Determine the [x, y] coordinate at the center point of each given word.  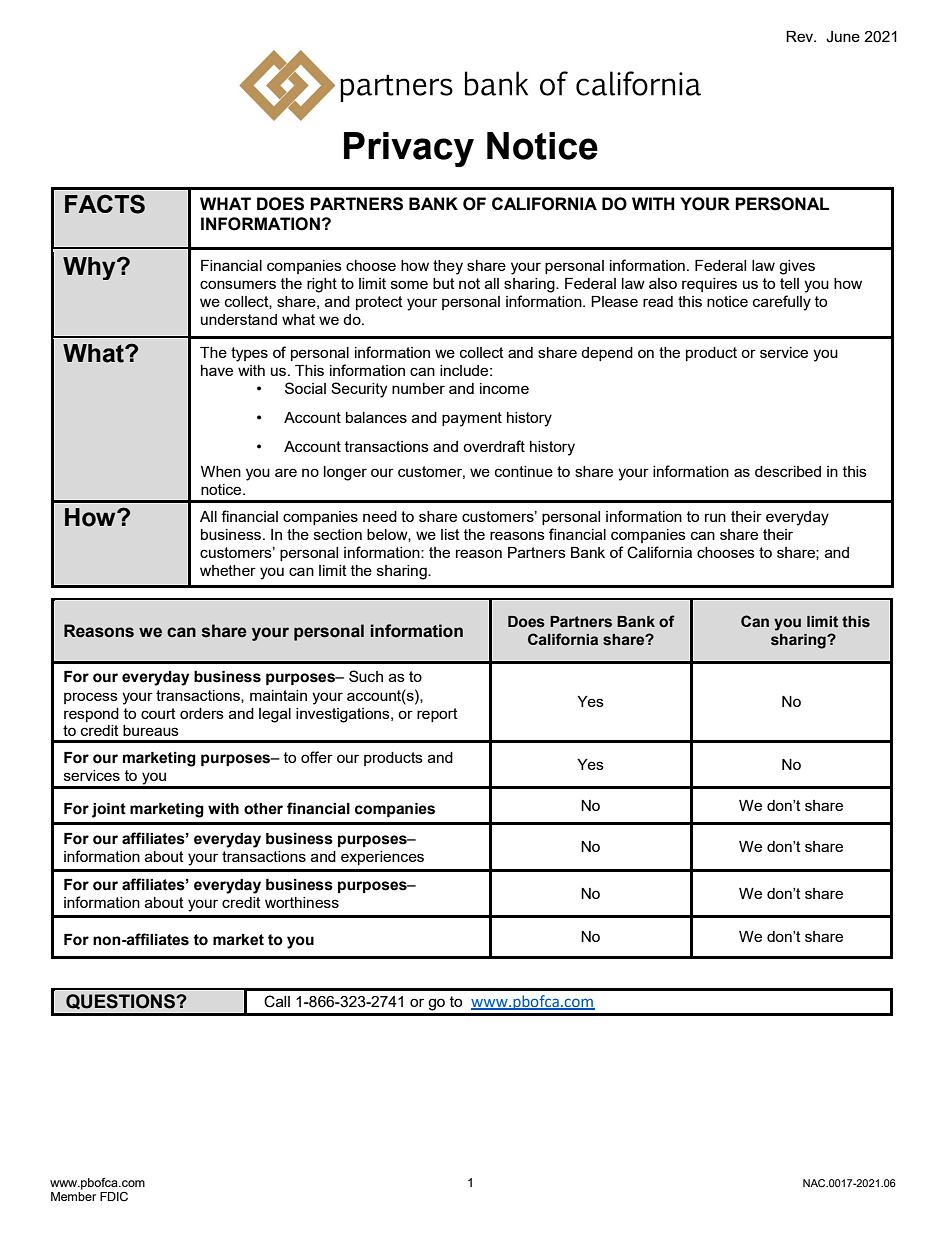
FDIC [114, 1196]
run [715, 517]
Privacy [409, 149]
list [450, 534]
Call [277, 1001]
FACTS [105, 204]
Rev [801, 36]
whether [228, 570]
